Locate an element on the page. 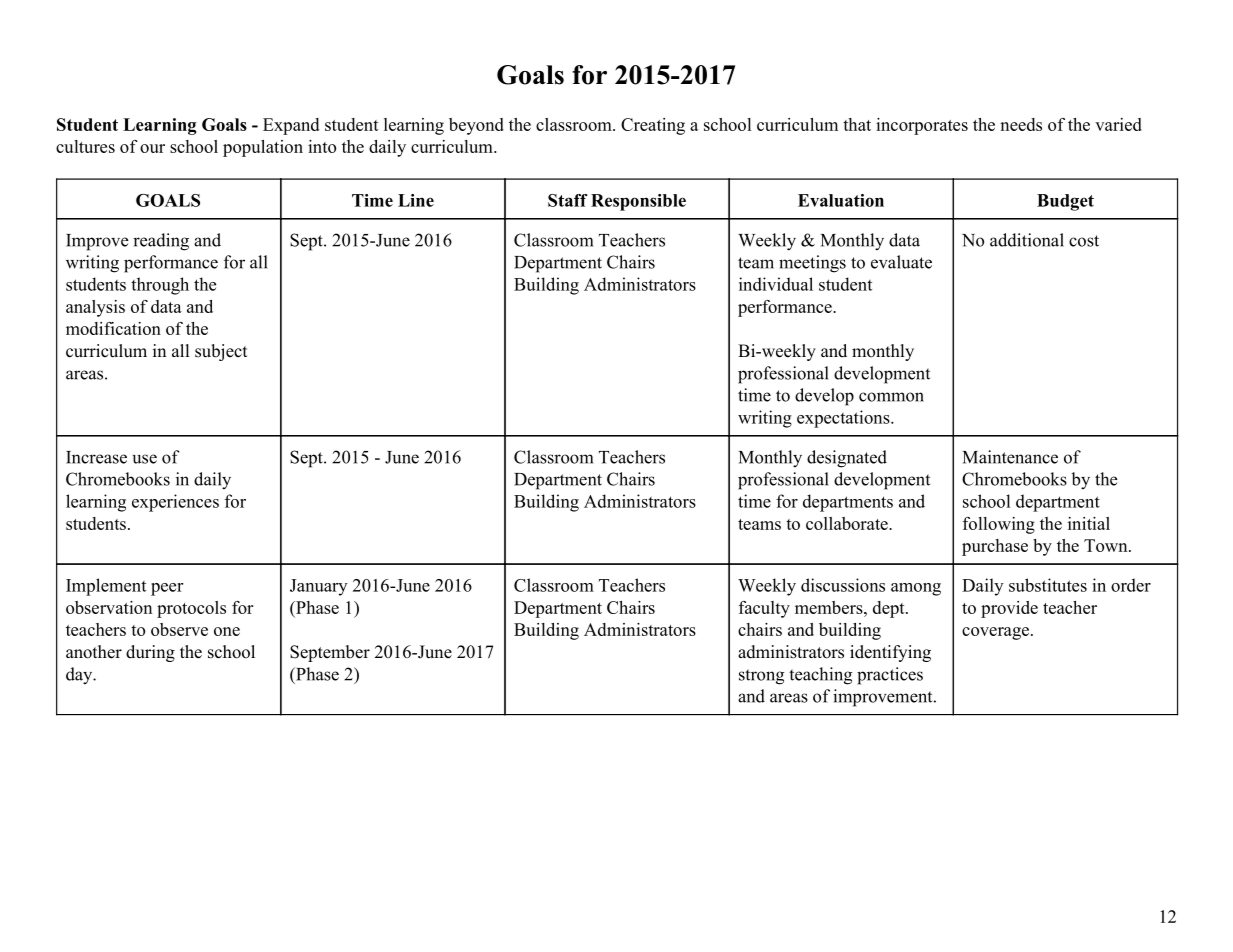 This page has width=1233, height=952. needs is located at coordinates (1021, 124).
